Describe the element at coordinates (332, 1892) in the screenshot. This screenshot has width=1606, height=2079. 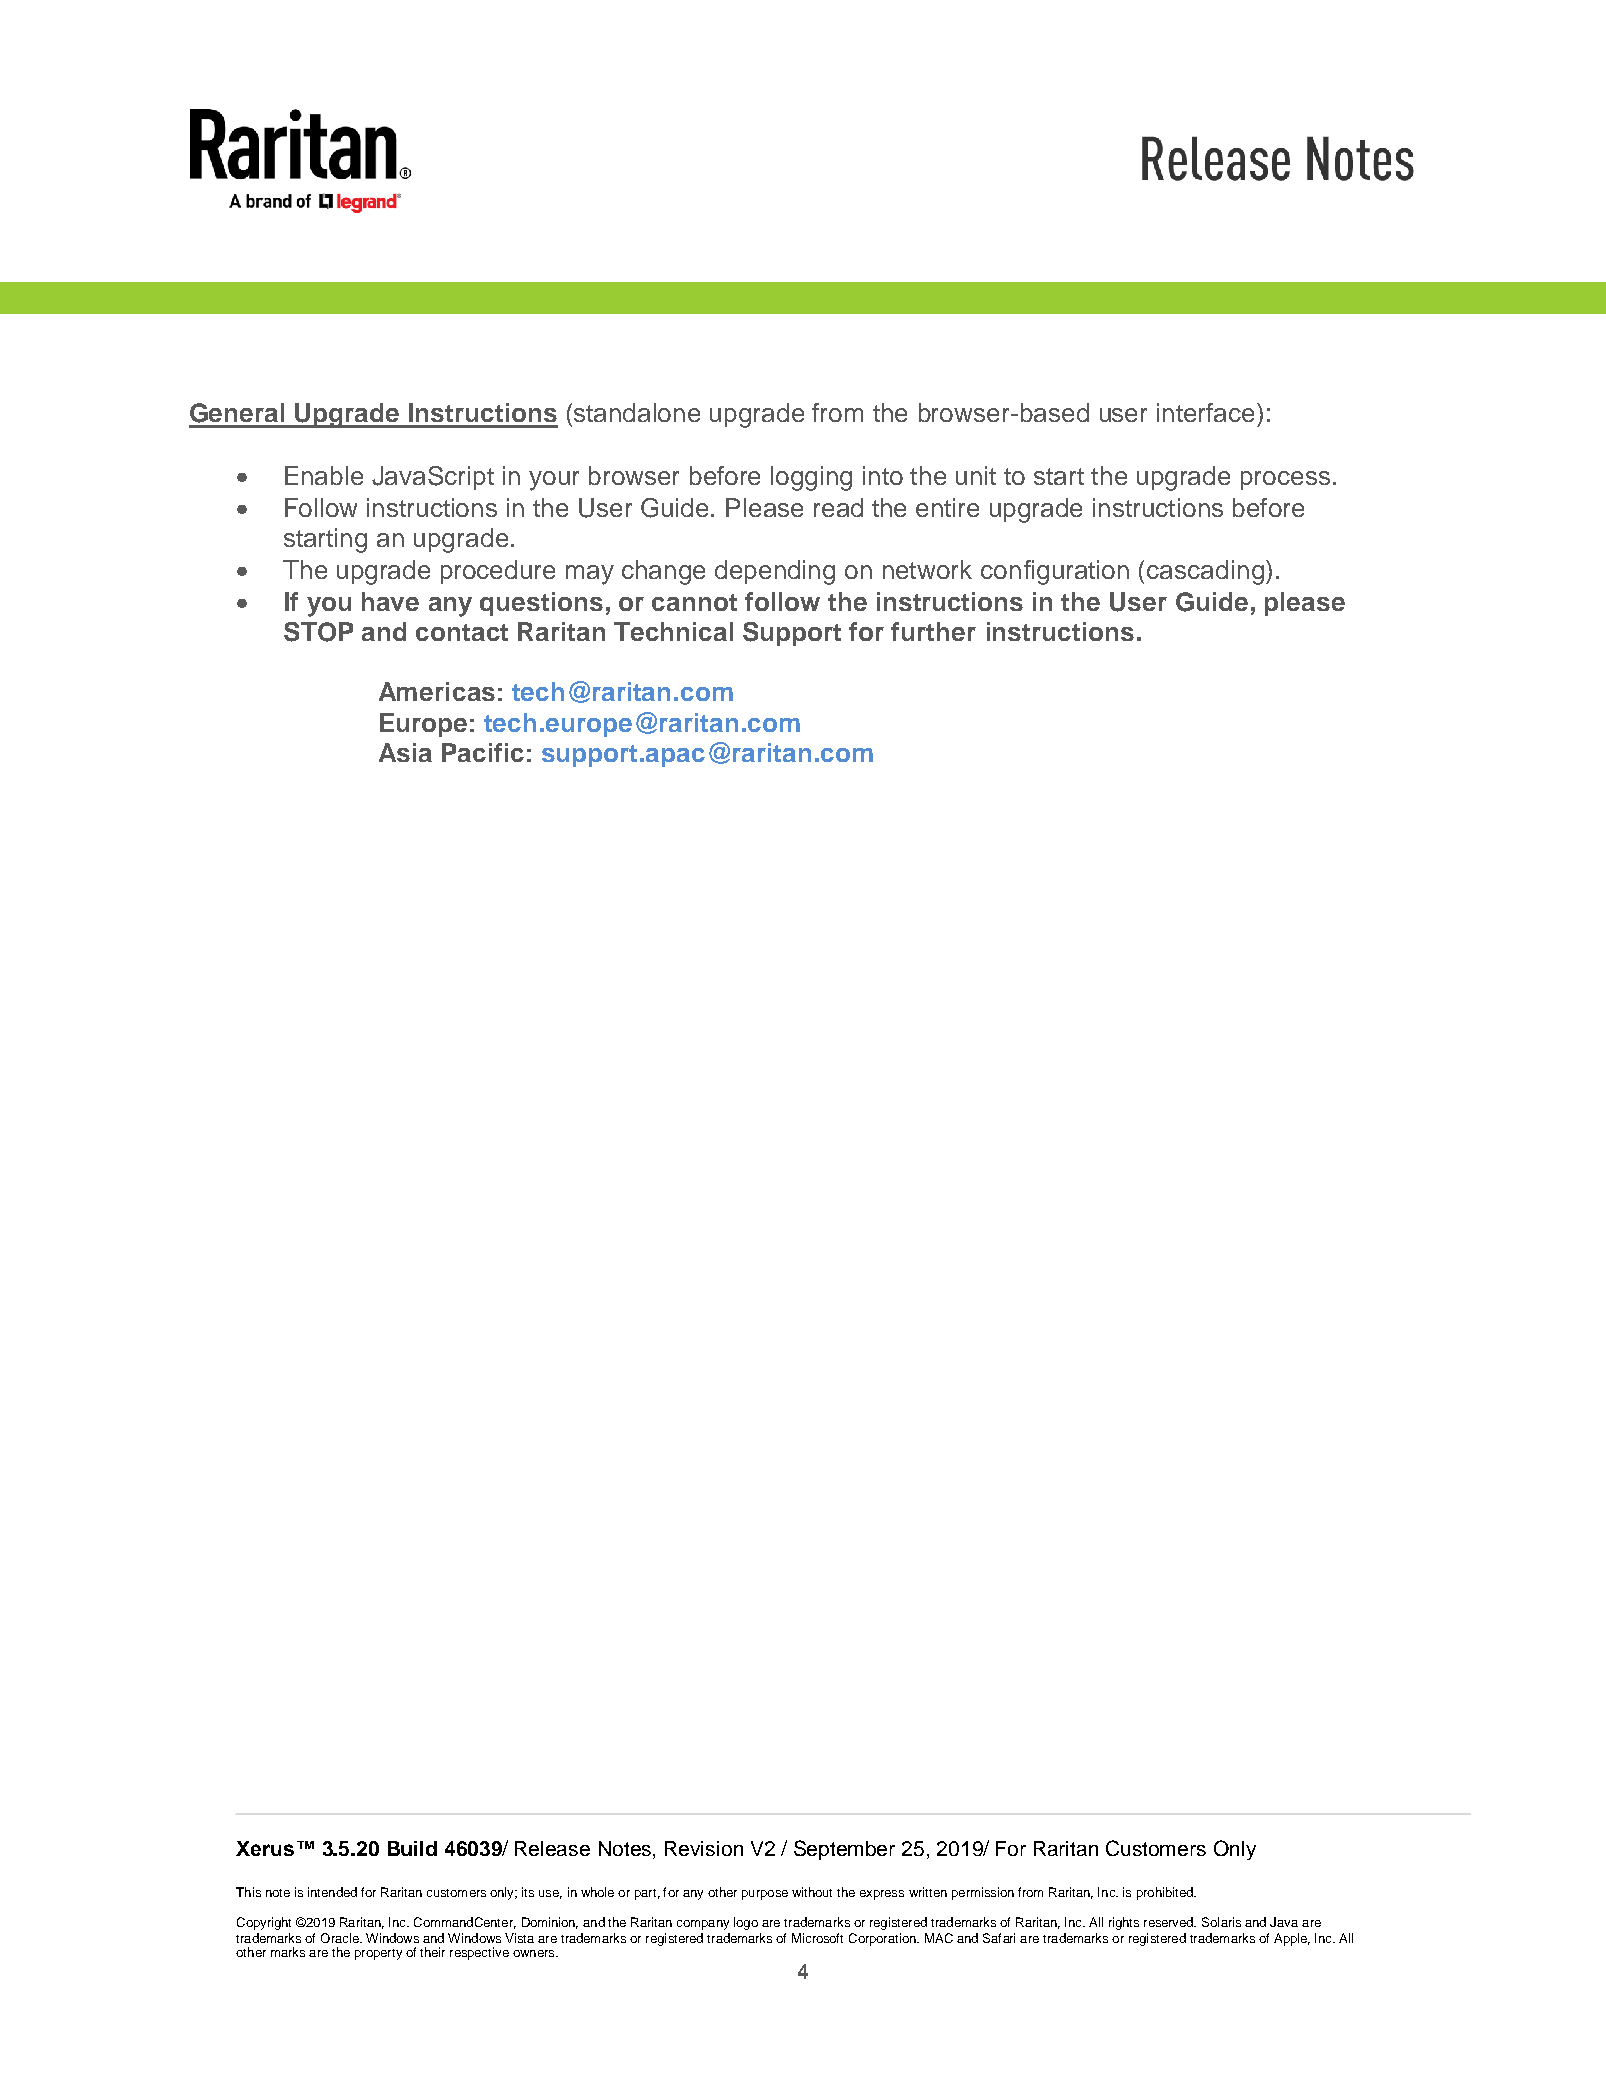
I see `intended` at that location.
